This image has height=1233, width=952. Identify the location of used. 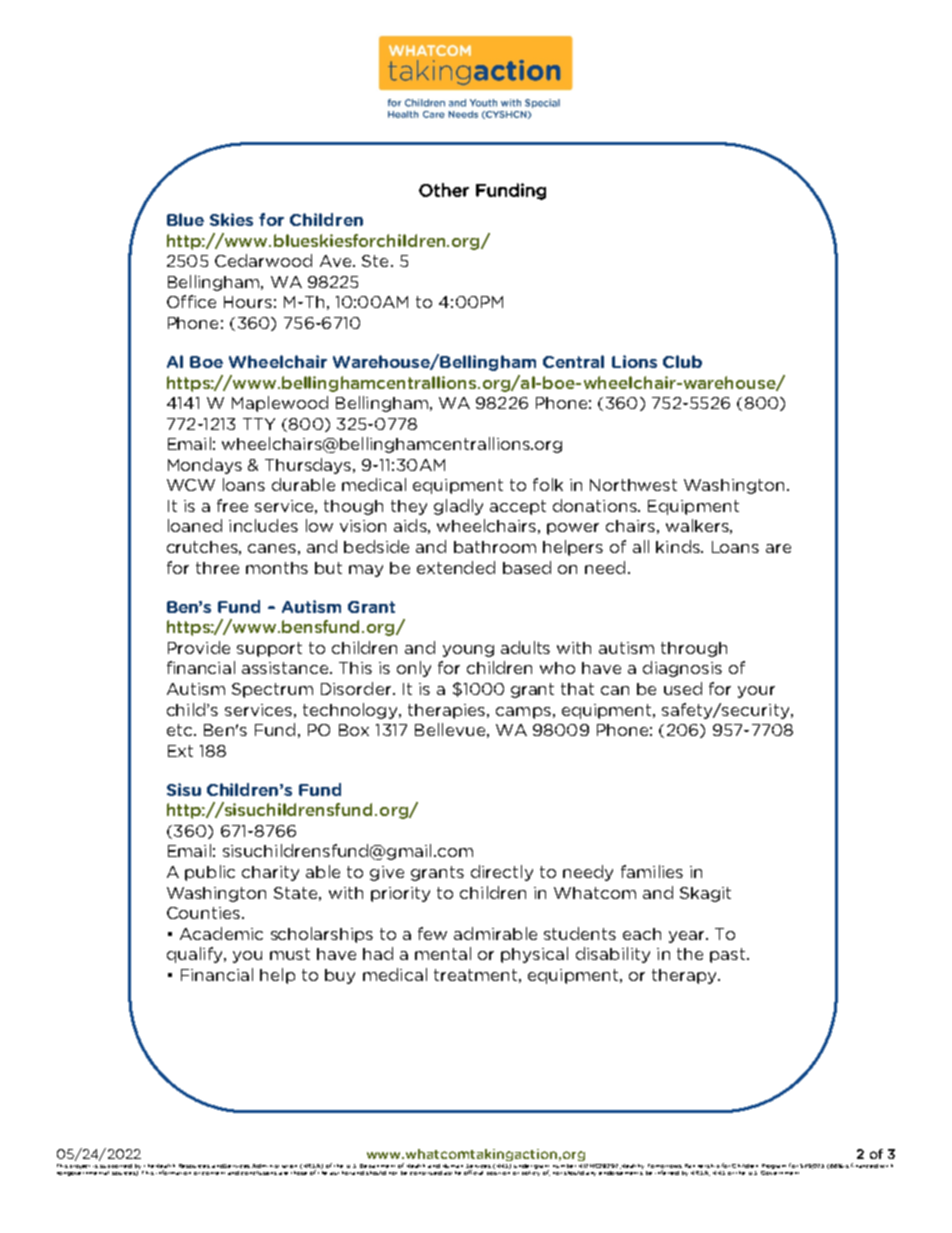
(683, 688).
